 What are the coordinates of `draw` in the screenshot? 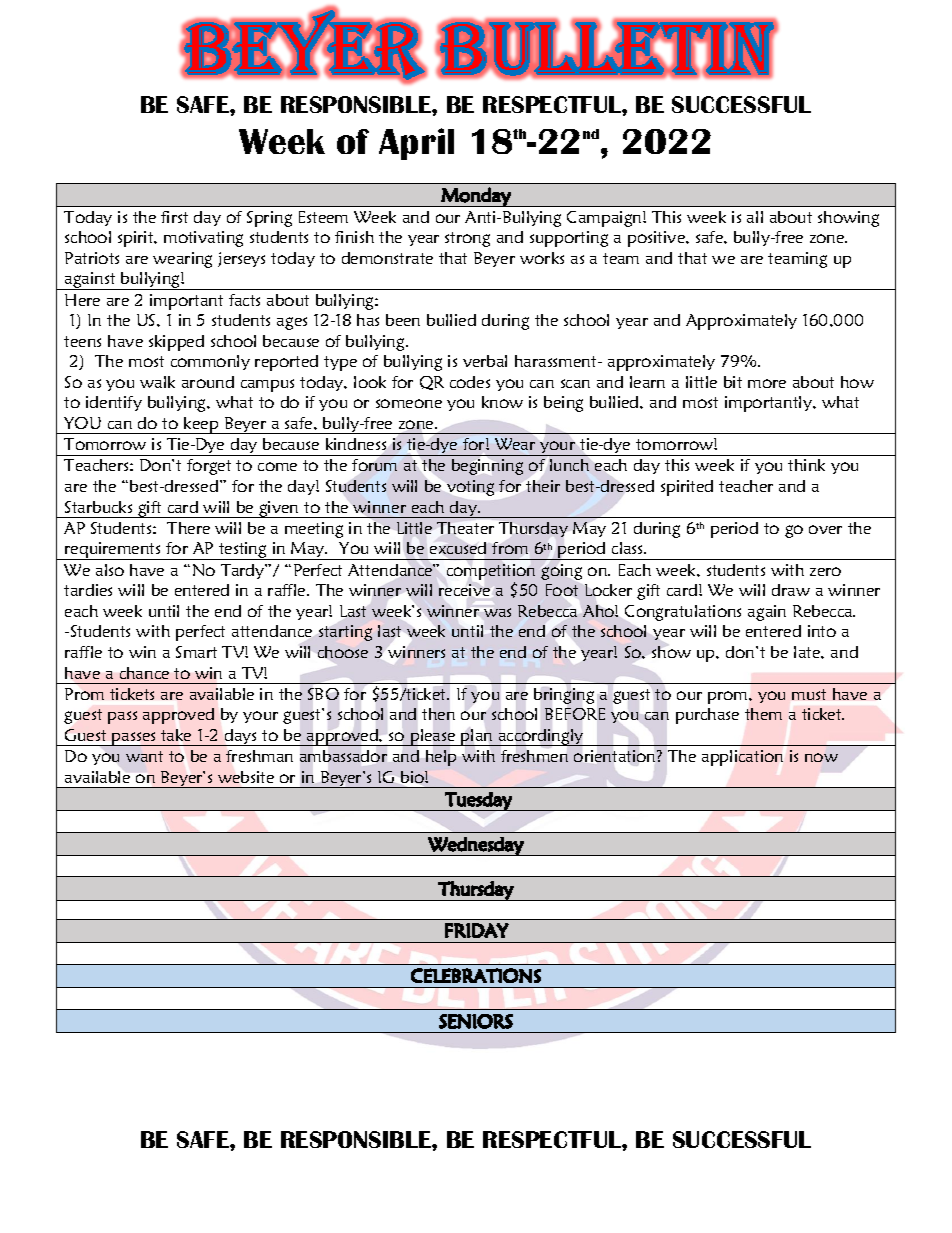 It's located at (791, 590).
